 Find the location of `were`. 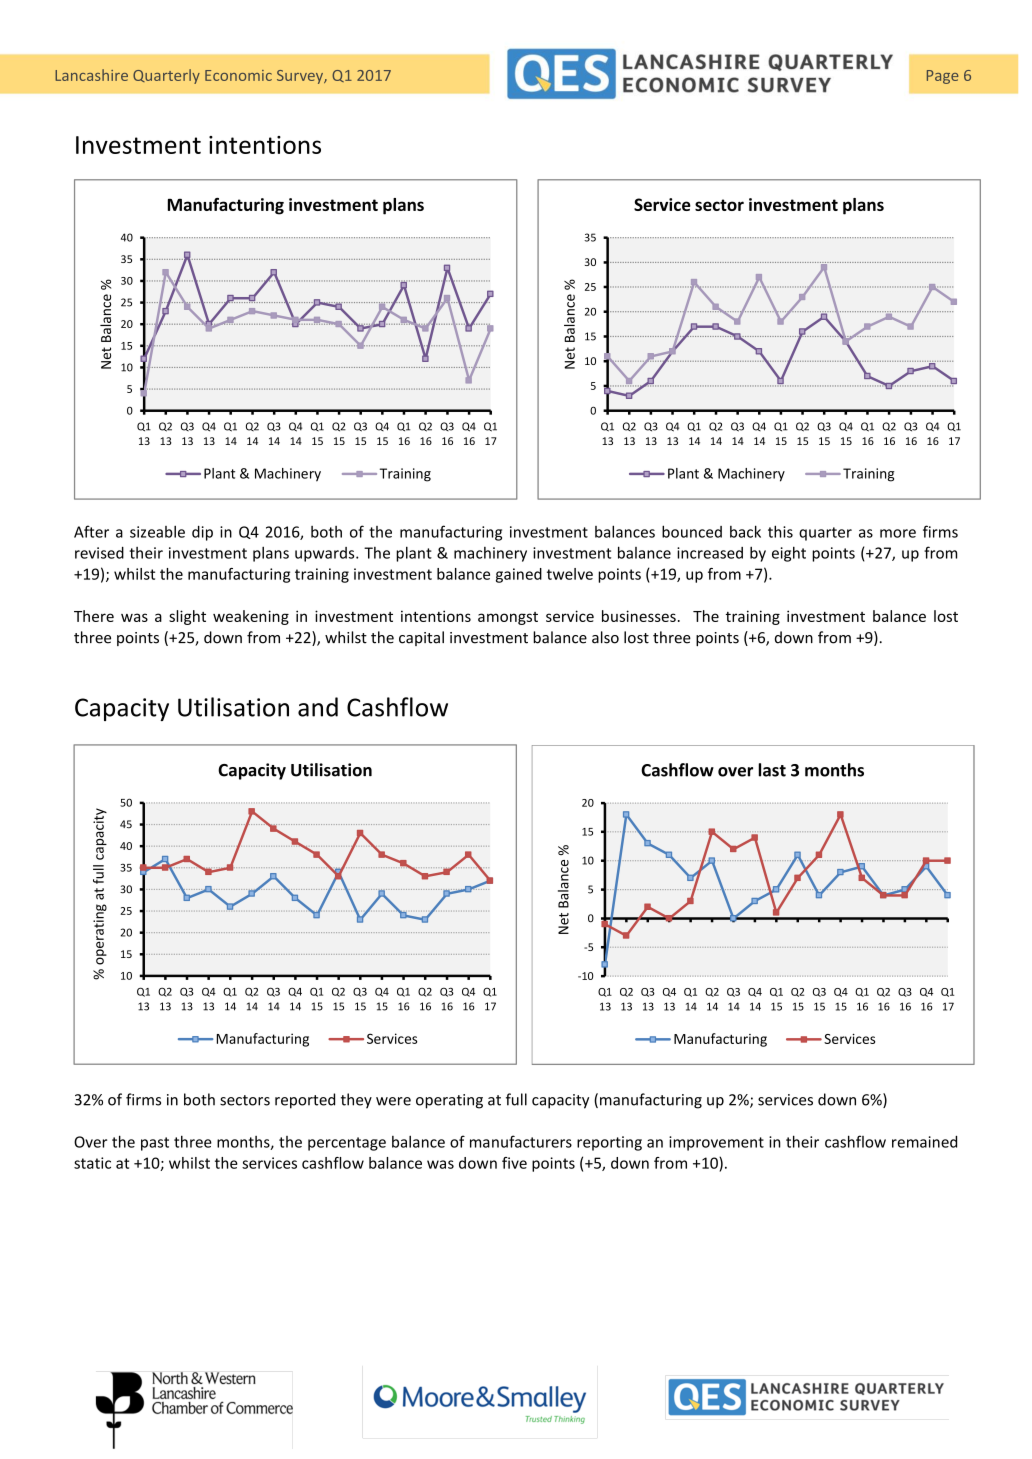

were is located at coordinates (393, 1101).
